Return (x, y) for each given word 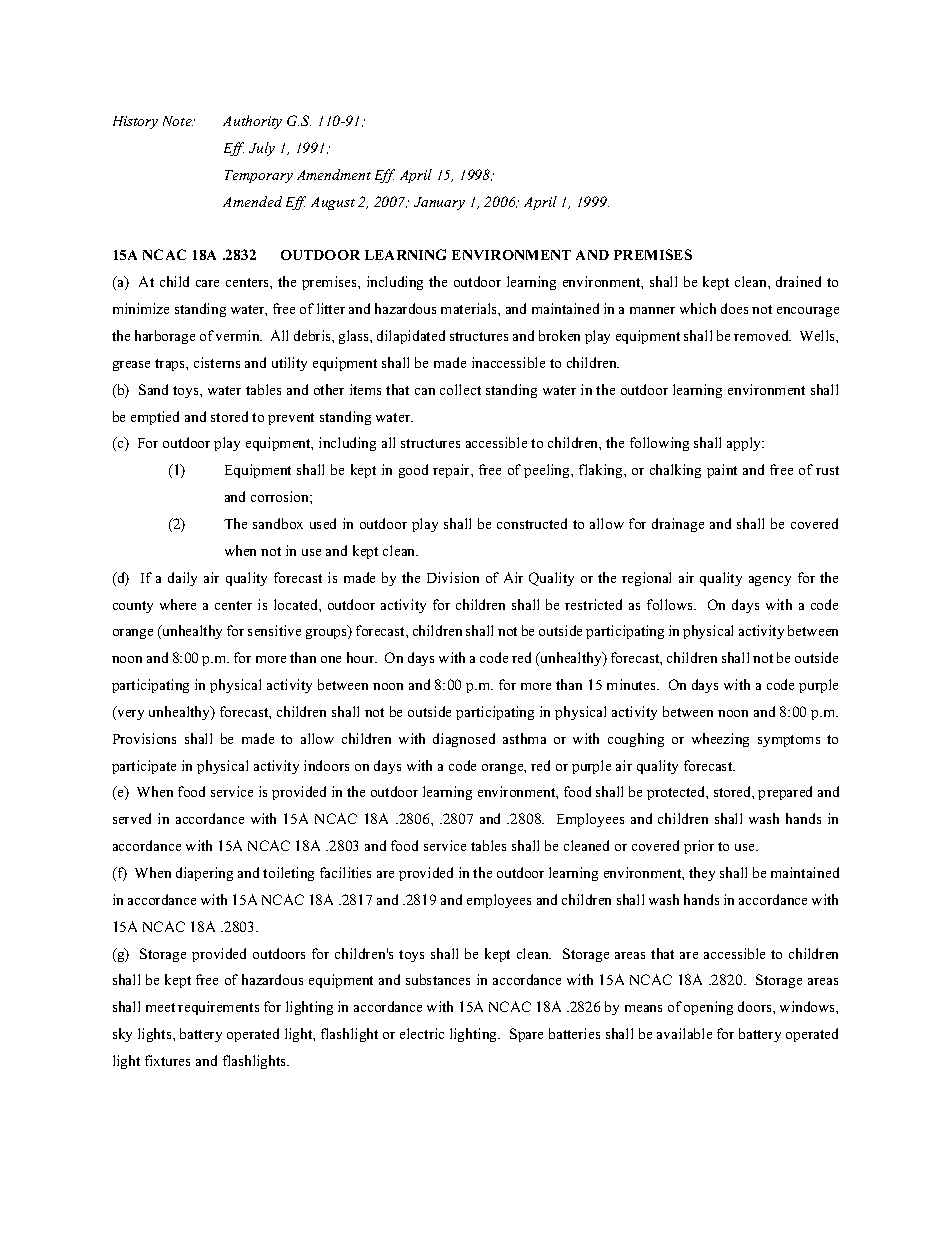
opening (708, 1008)
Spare (526, 1035)
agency (770, 581)
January (439, 203)
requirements (218, 1008)
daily (182, 579)
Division (453, 577)
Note (178, 121)
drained (798, 281)
